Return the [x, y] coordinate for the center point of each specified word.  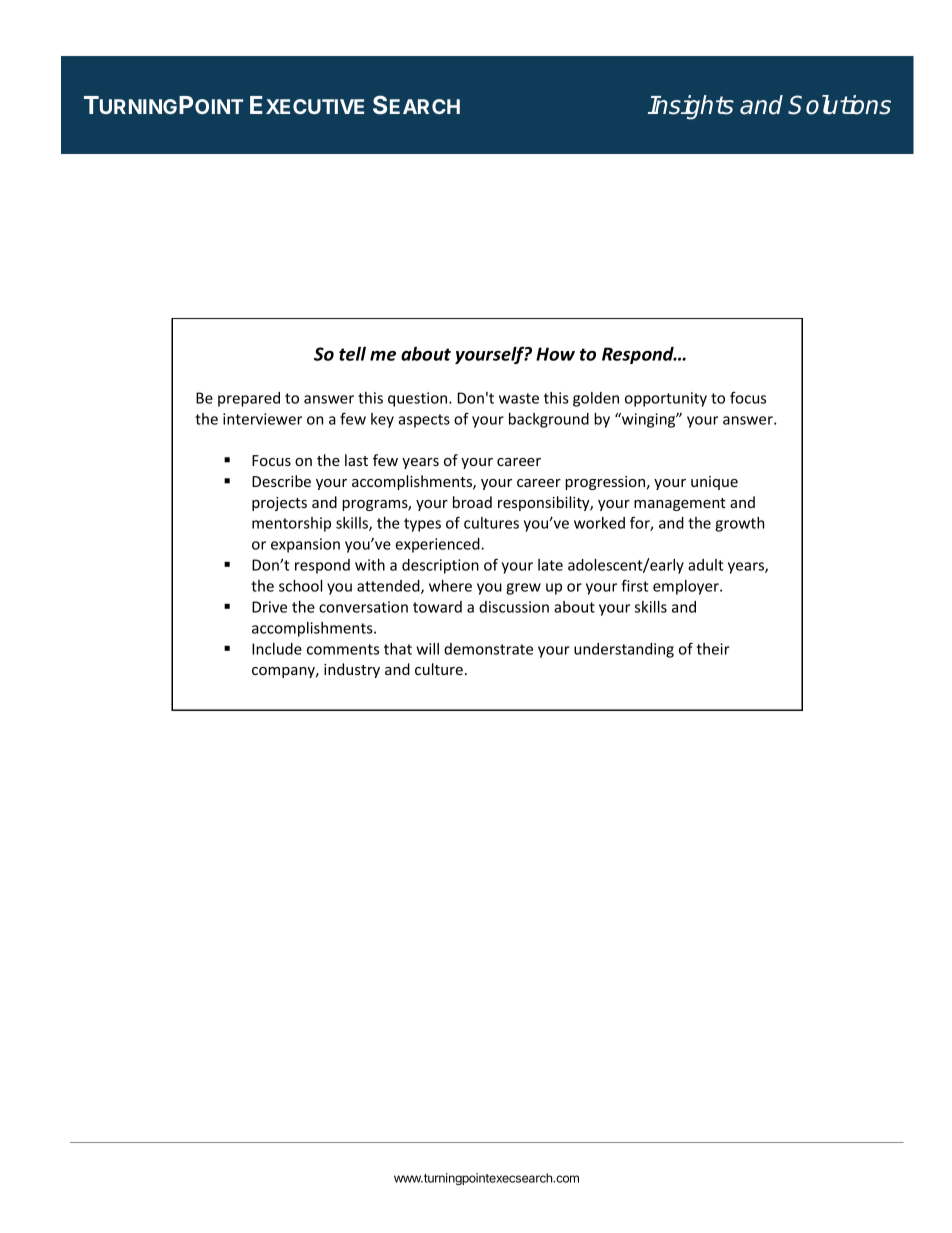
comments [343, 649]
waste [519, 398]
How [555, 354]
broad [472, 502]
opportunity [666, 399]
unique [714, 483]
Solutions [839, 105]
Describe [281, 481]
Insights [691, 107]
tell [352, 353]
